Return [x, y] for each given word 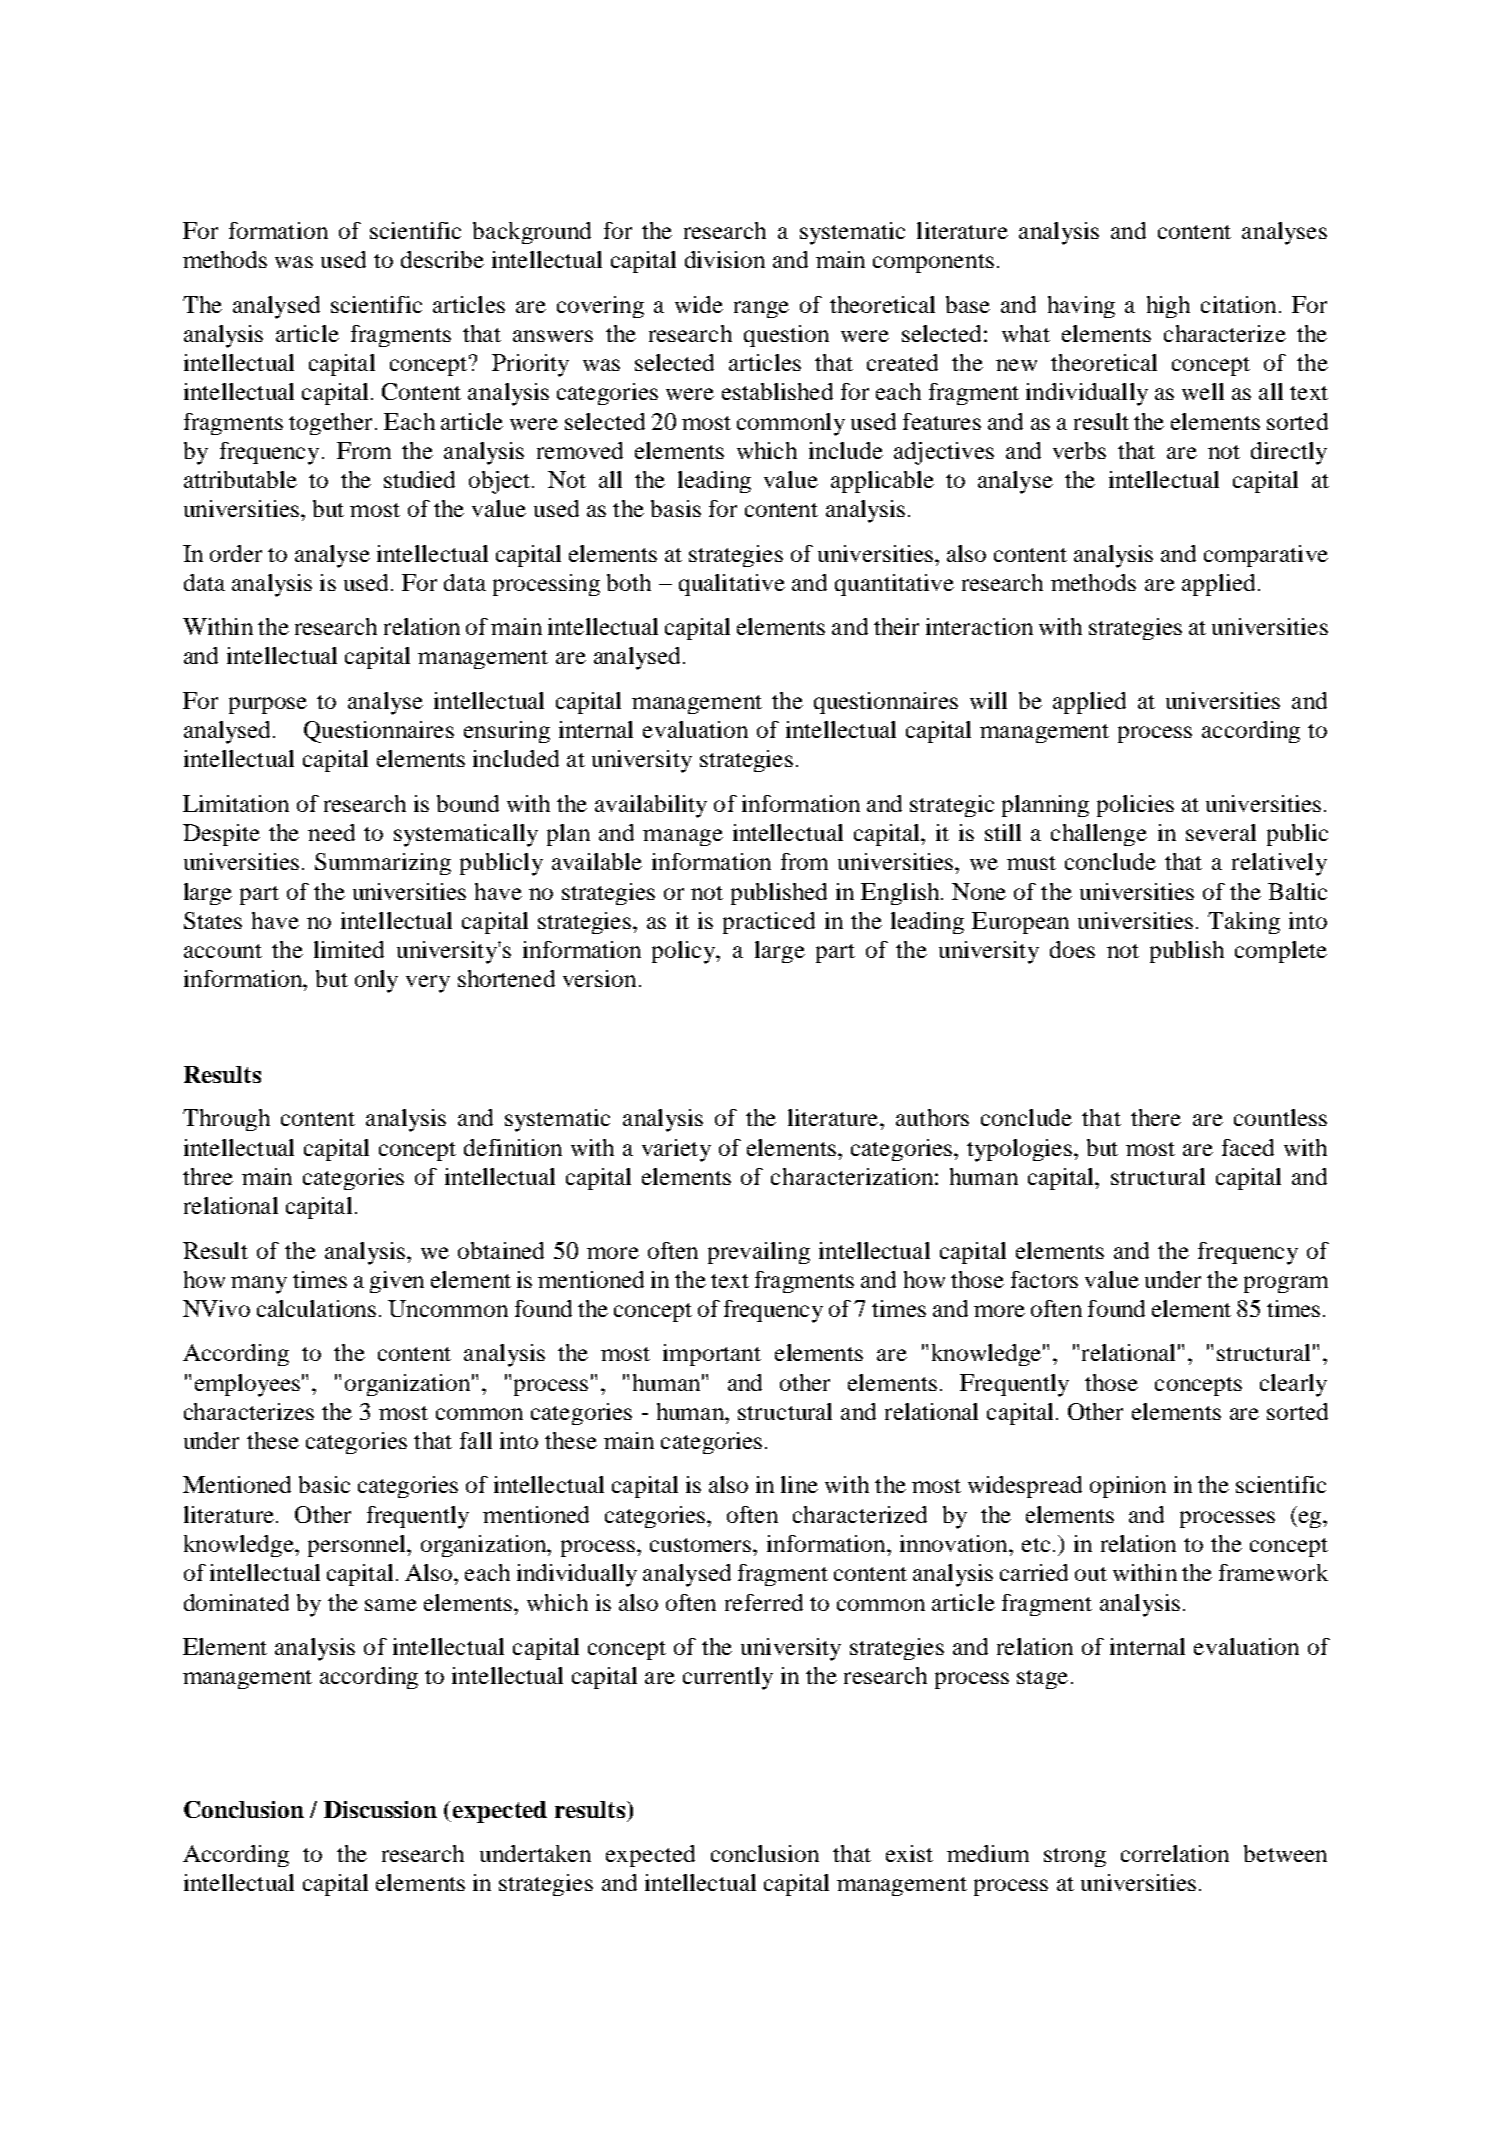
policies [1135, 806]
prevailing [759, 1253]
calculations [316, 1308]
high [1168, 307]
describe [442, 259]
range [761, 309]
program [1286, 1284]
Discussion [380, 1809]
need [331, 832]
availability [651, 806]
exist [909, 1853]
